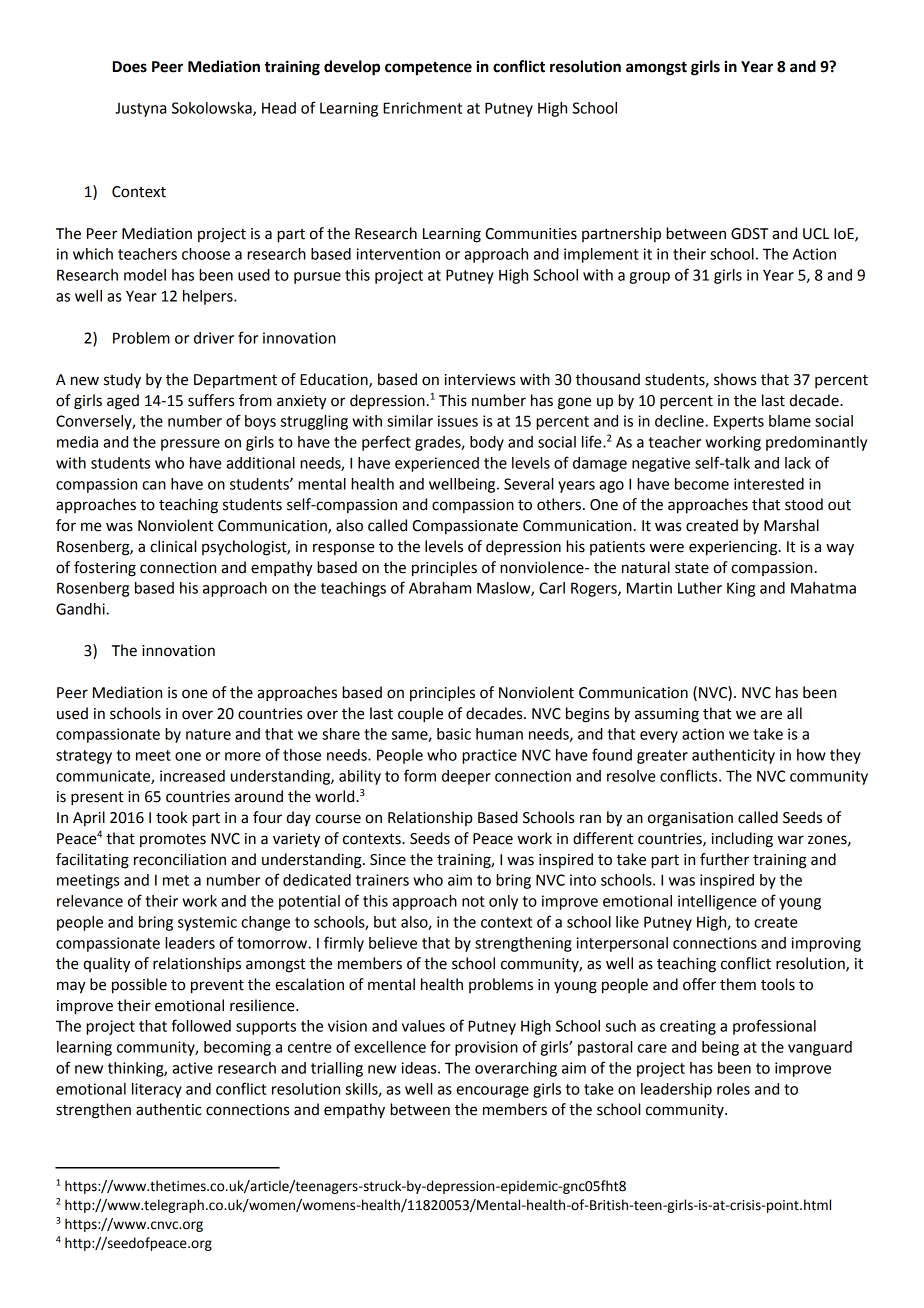 The width and height of the screenshot is (924, 1308). I want to click on took, so click(171, 817).
